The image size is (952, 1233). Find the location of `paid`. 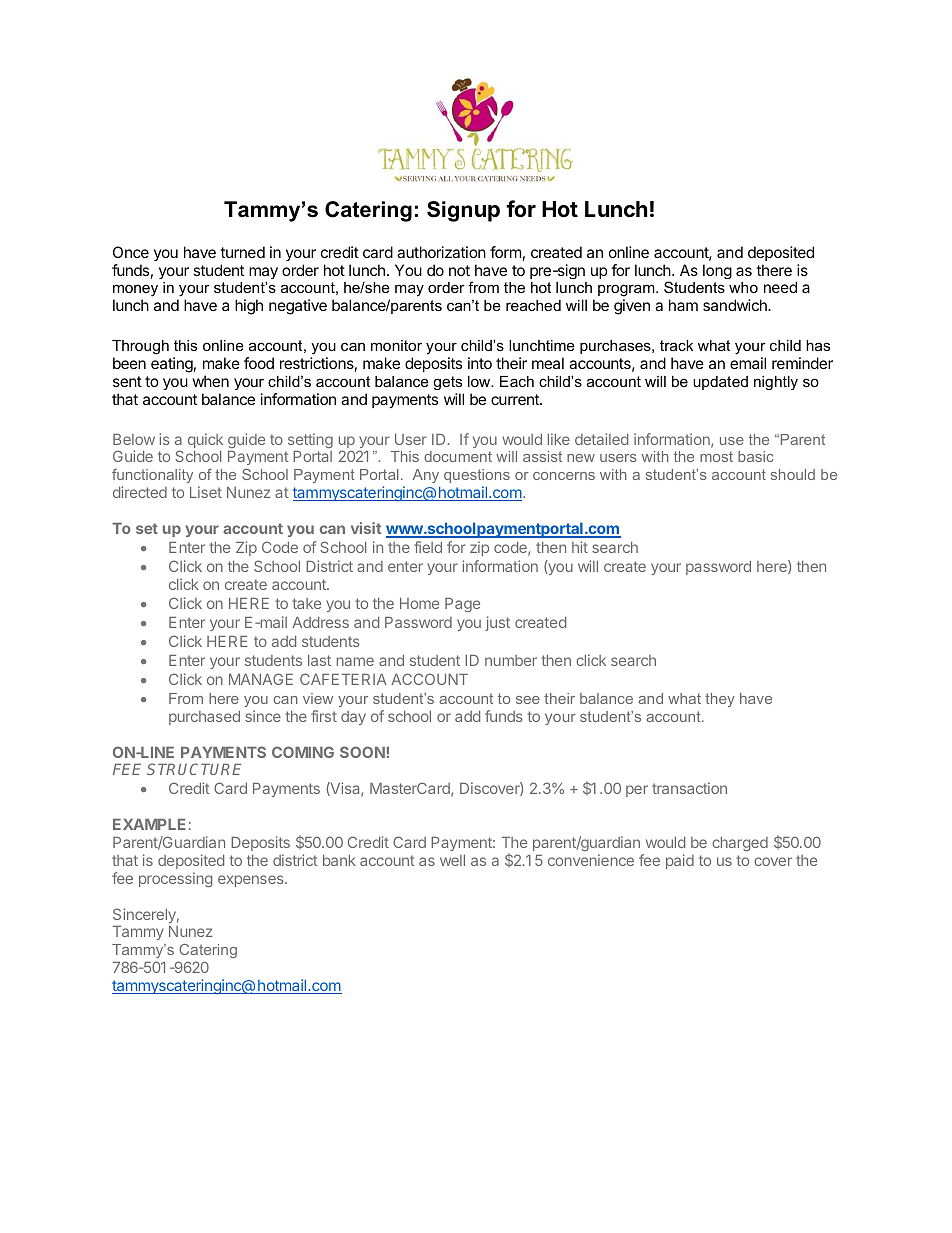

paid is located at coordinates (680, 861).
